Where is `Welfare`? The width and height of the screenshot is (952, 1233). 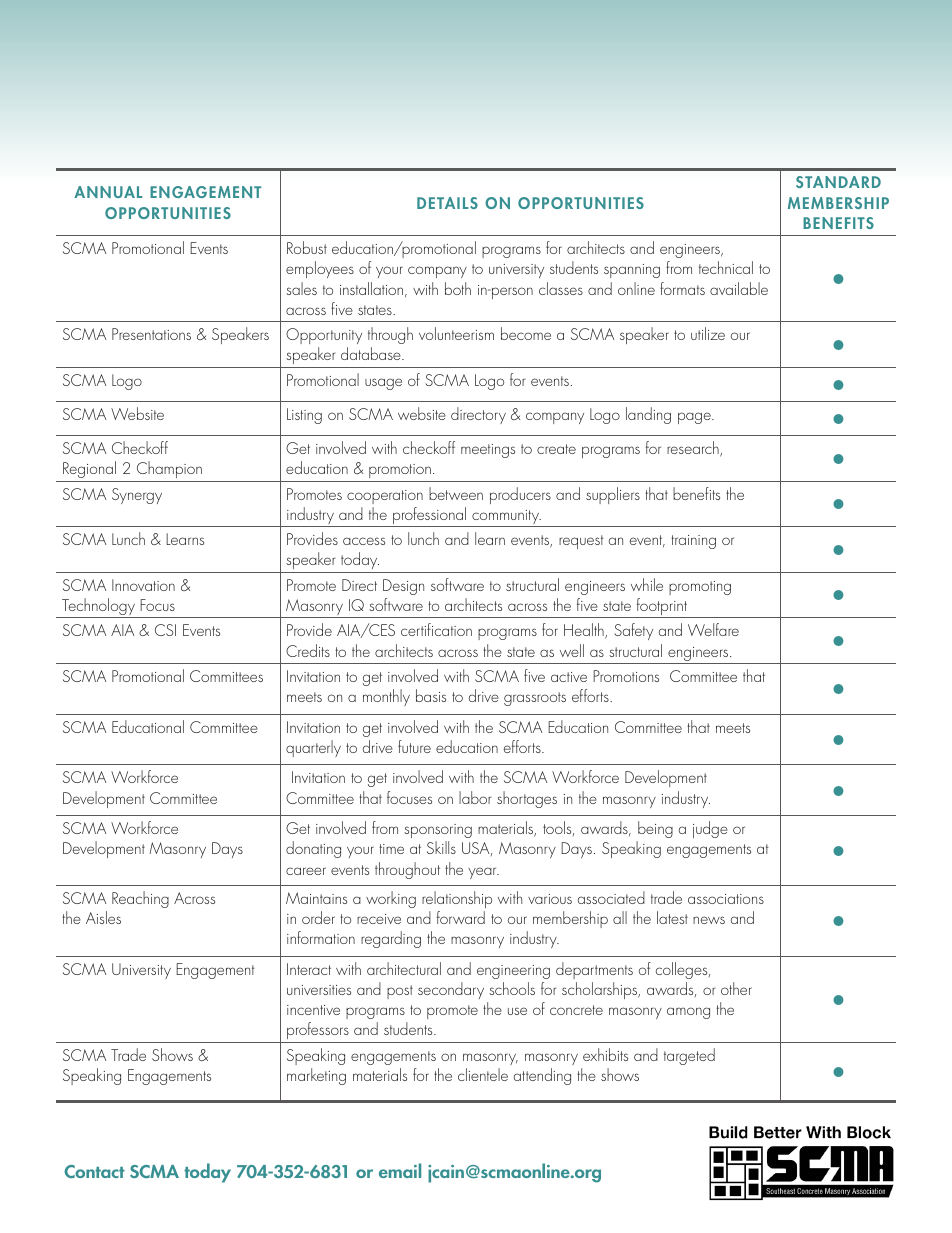 Welfare is located at coordinates (713, 629).
